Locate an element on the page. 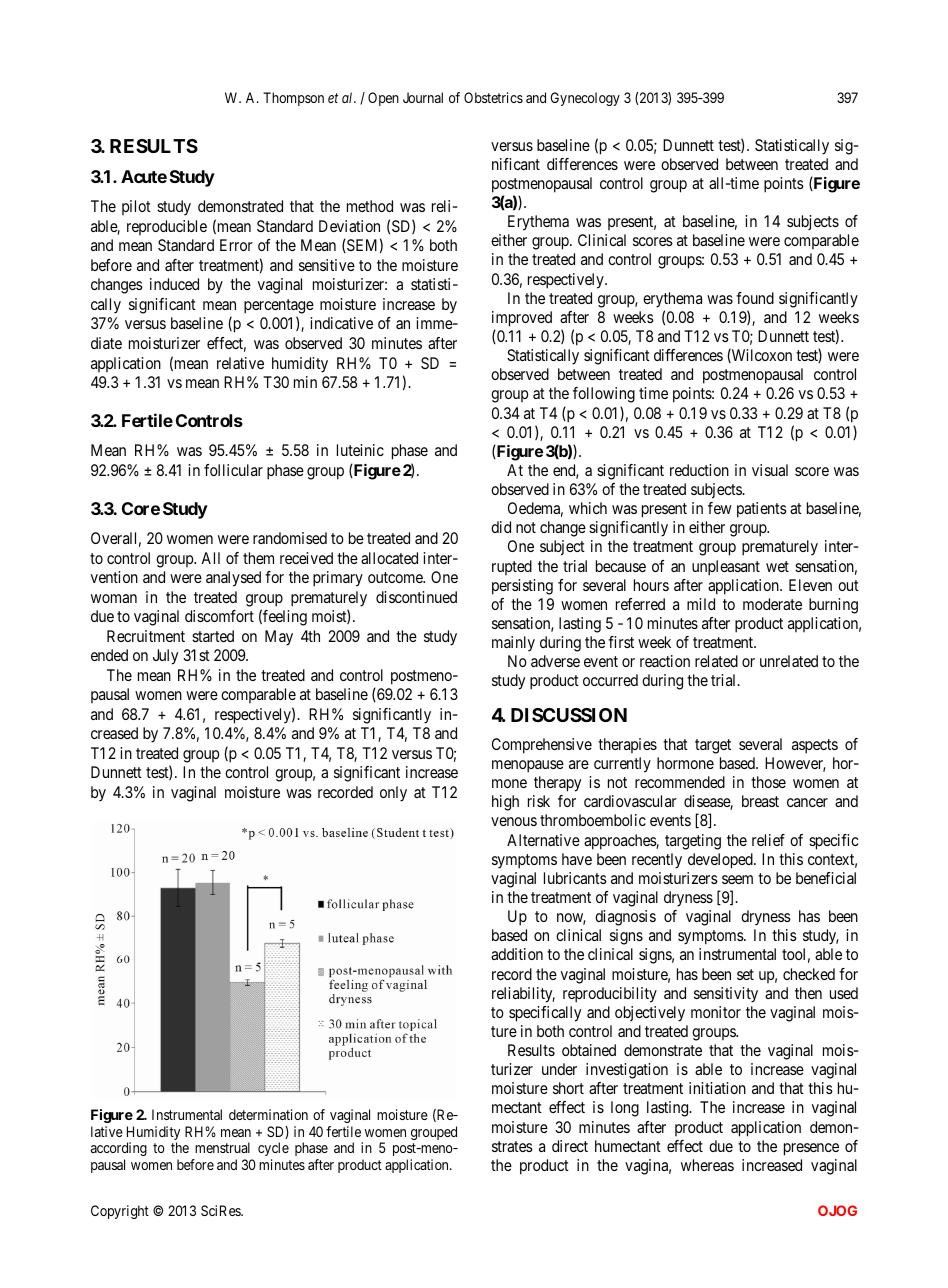 The image size is (948, 1288). moderate is located at coordinates (772, 604).
